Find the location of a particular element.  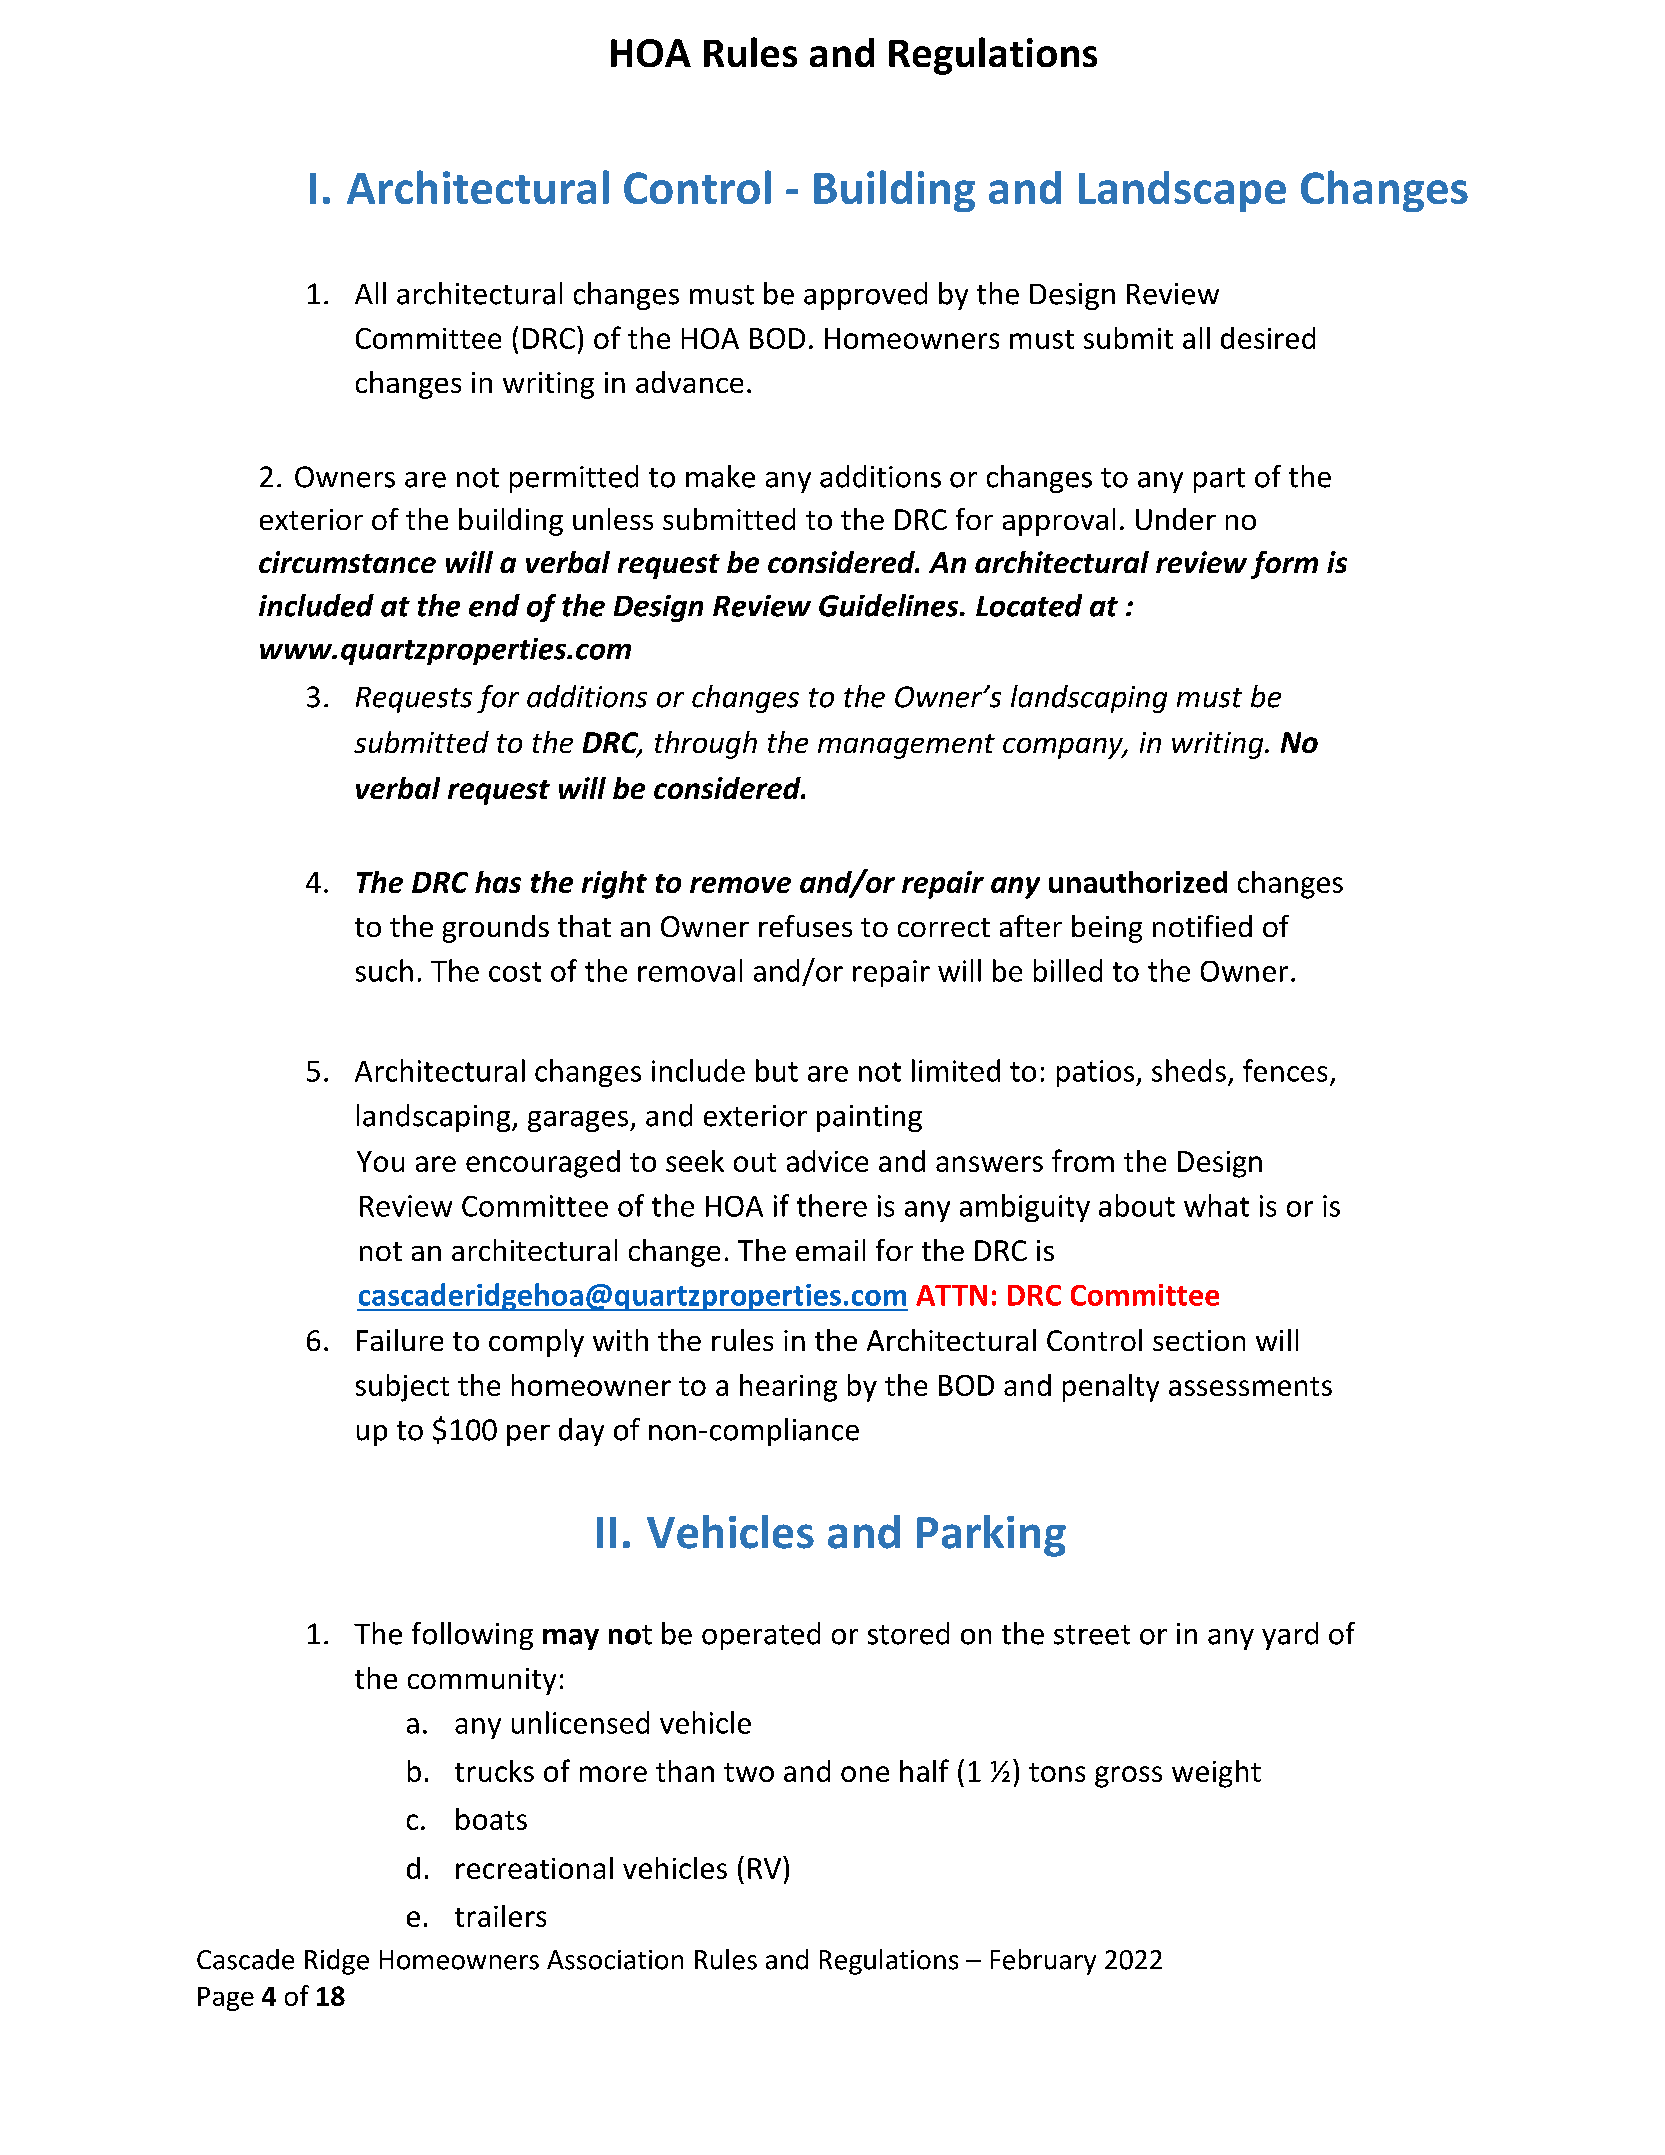

Association is located at coordinates (615, 1960).
